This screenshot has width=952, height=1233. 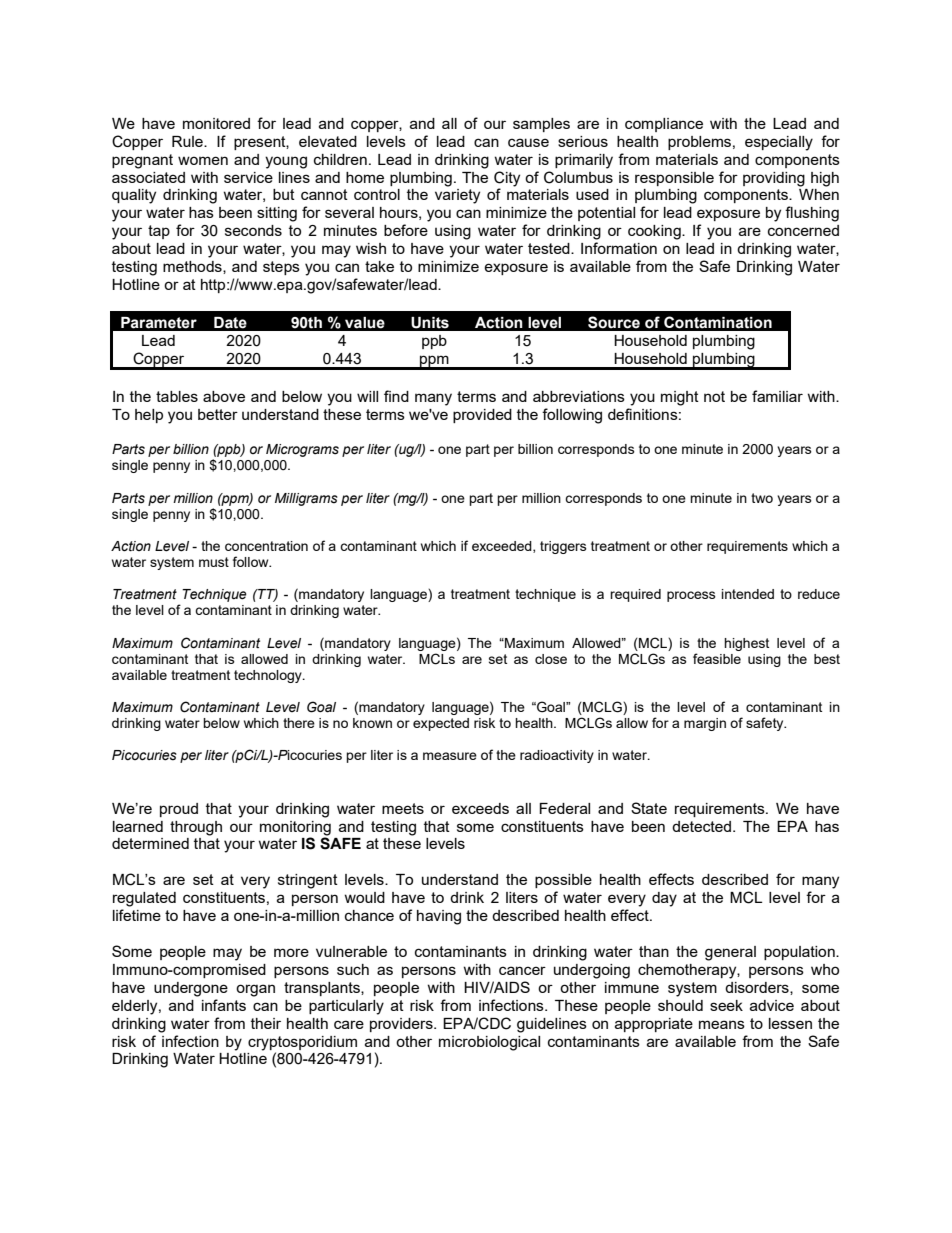 What do you see at coordinates (218, 414) in the screenshot?
I see `better` at bounding box center [218, 414].
